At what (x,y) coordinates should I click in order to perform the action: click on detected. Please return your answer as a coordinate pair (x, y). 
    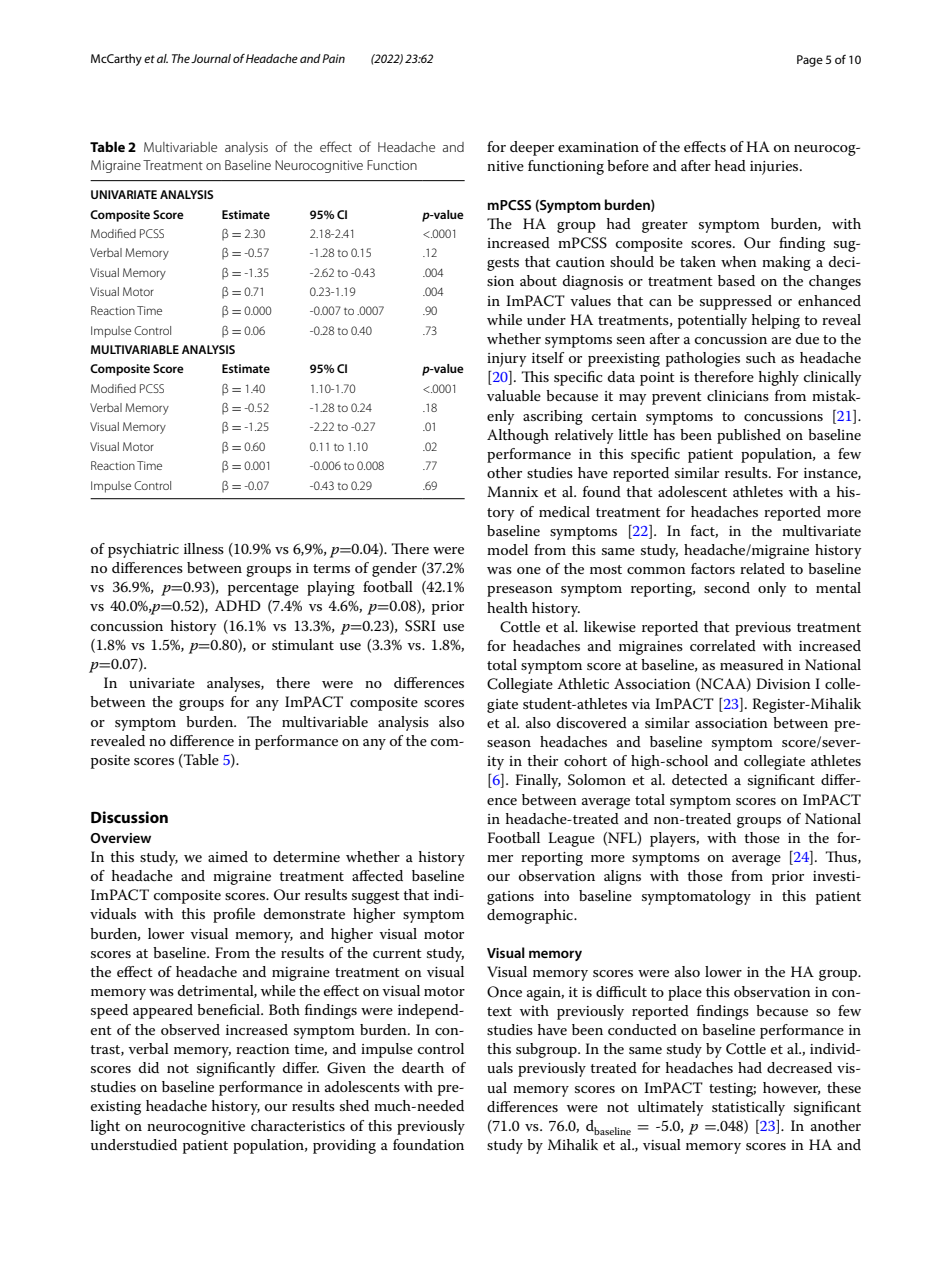
    Looking at the image, I should click on (700, 779).
